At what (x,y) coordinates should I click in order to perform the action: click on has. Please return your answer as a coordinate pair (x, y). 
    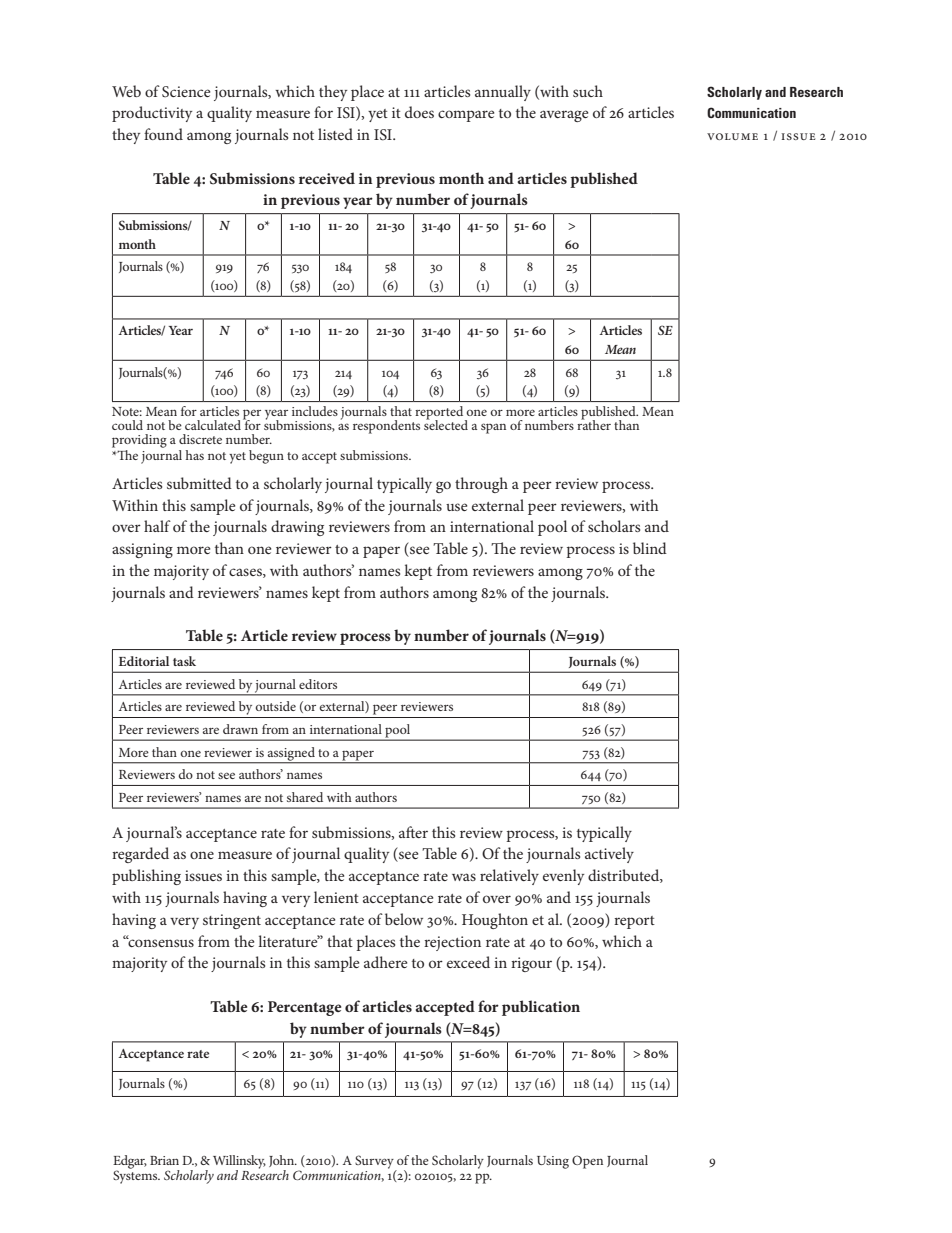
    Looking at the image, I should click on (195, 455).
